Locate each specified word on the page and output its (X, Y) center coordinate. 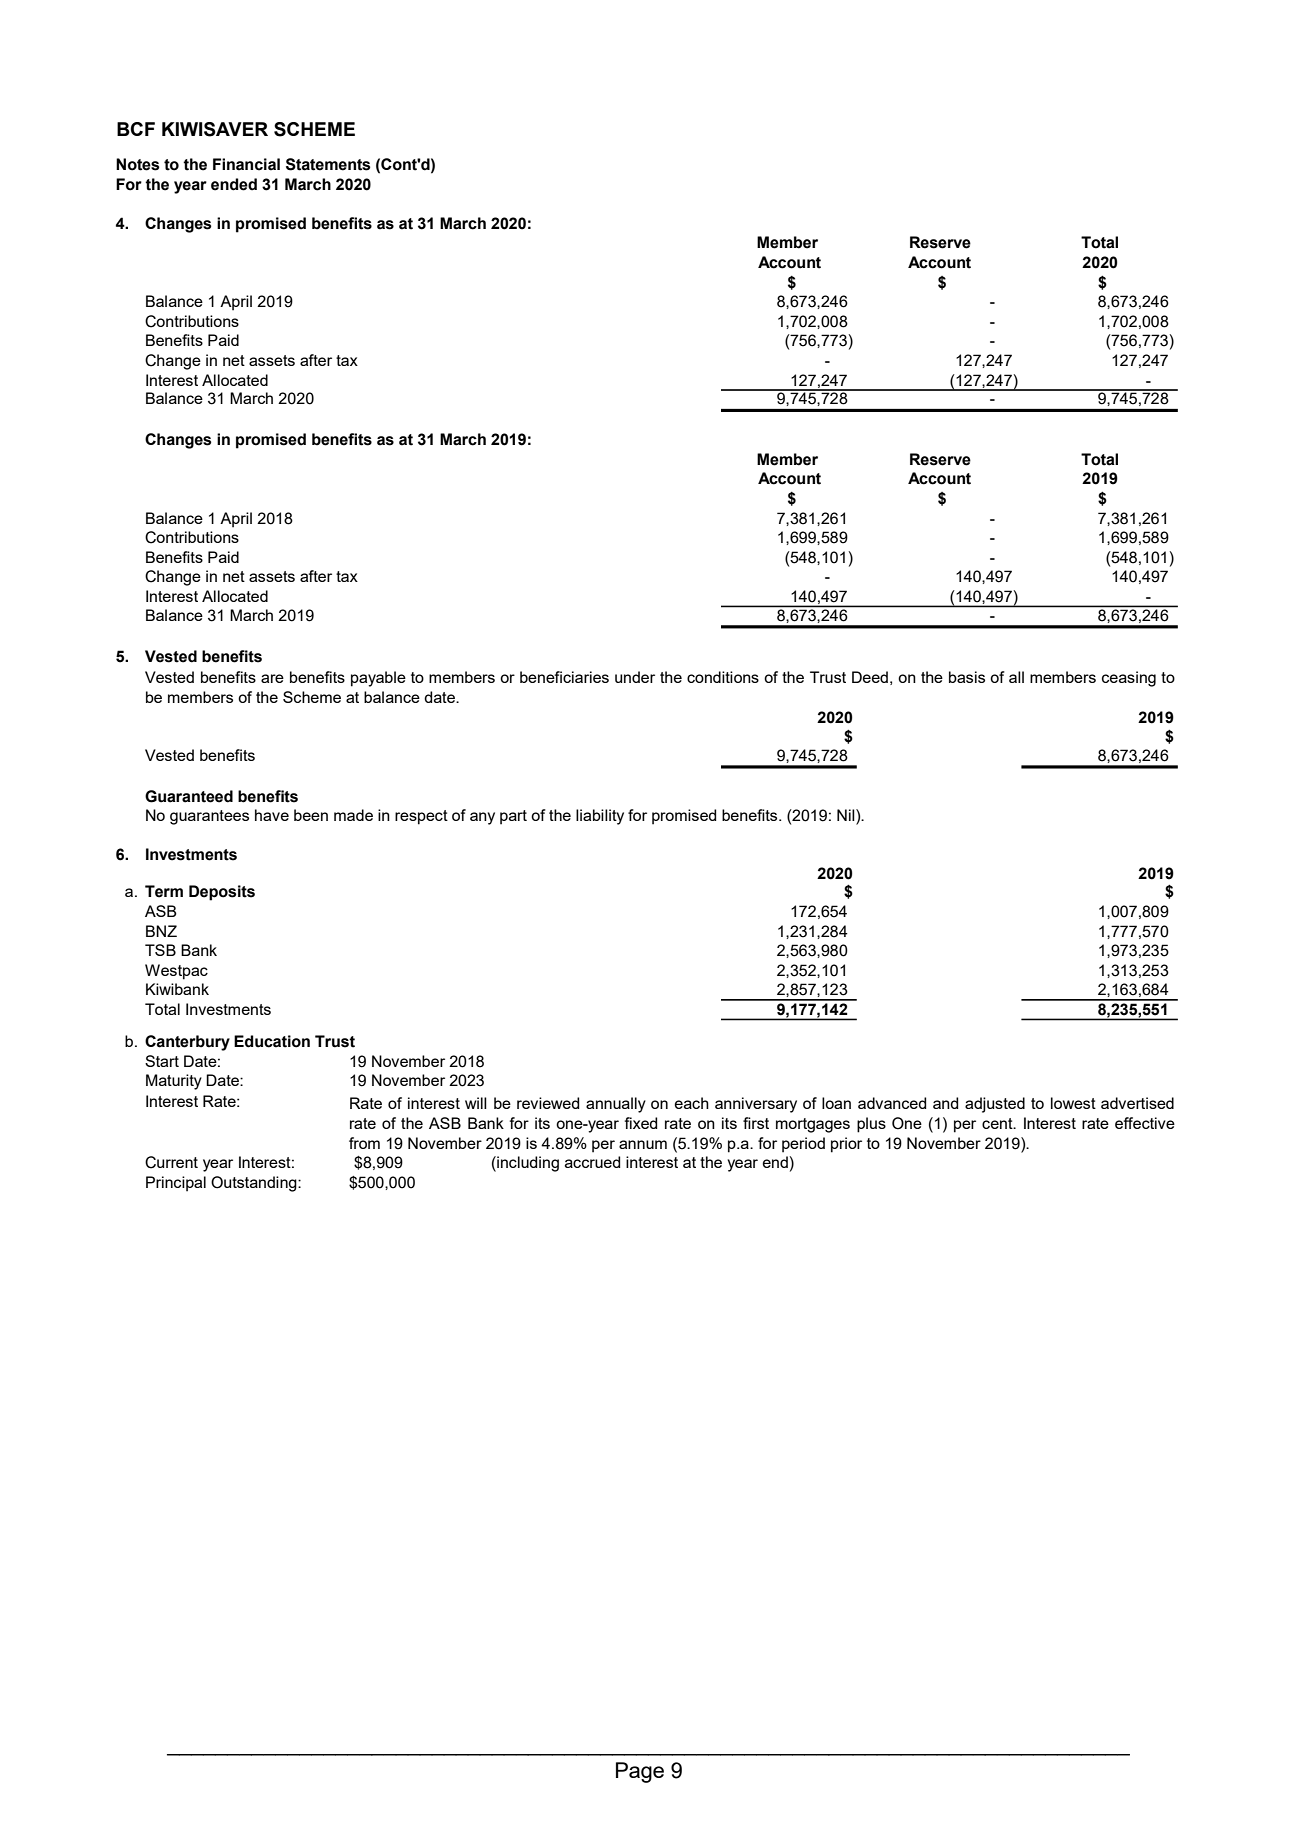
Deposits (222, 893)
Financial (246, 164)
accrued (592, 1162)
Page (640, 1772)
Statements (328, 164)
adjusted (995, 1105)
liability (600, 817)
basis (967, 677)
